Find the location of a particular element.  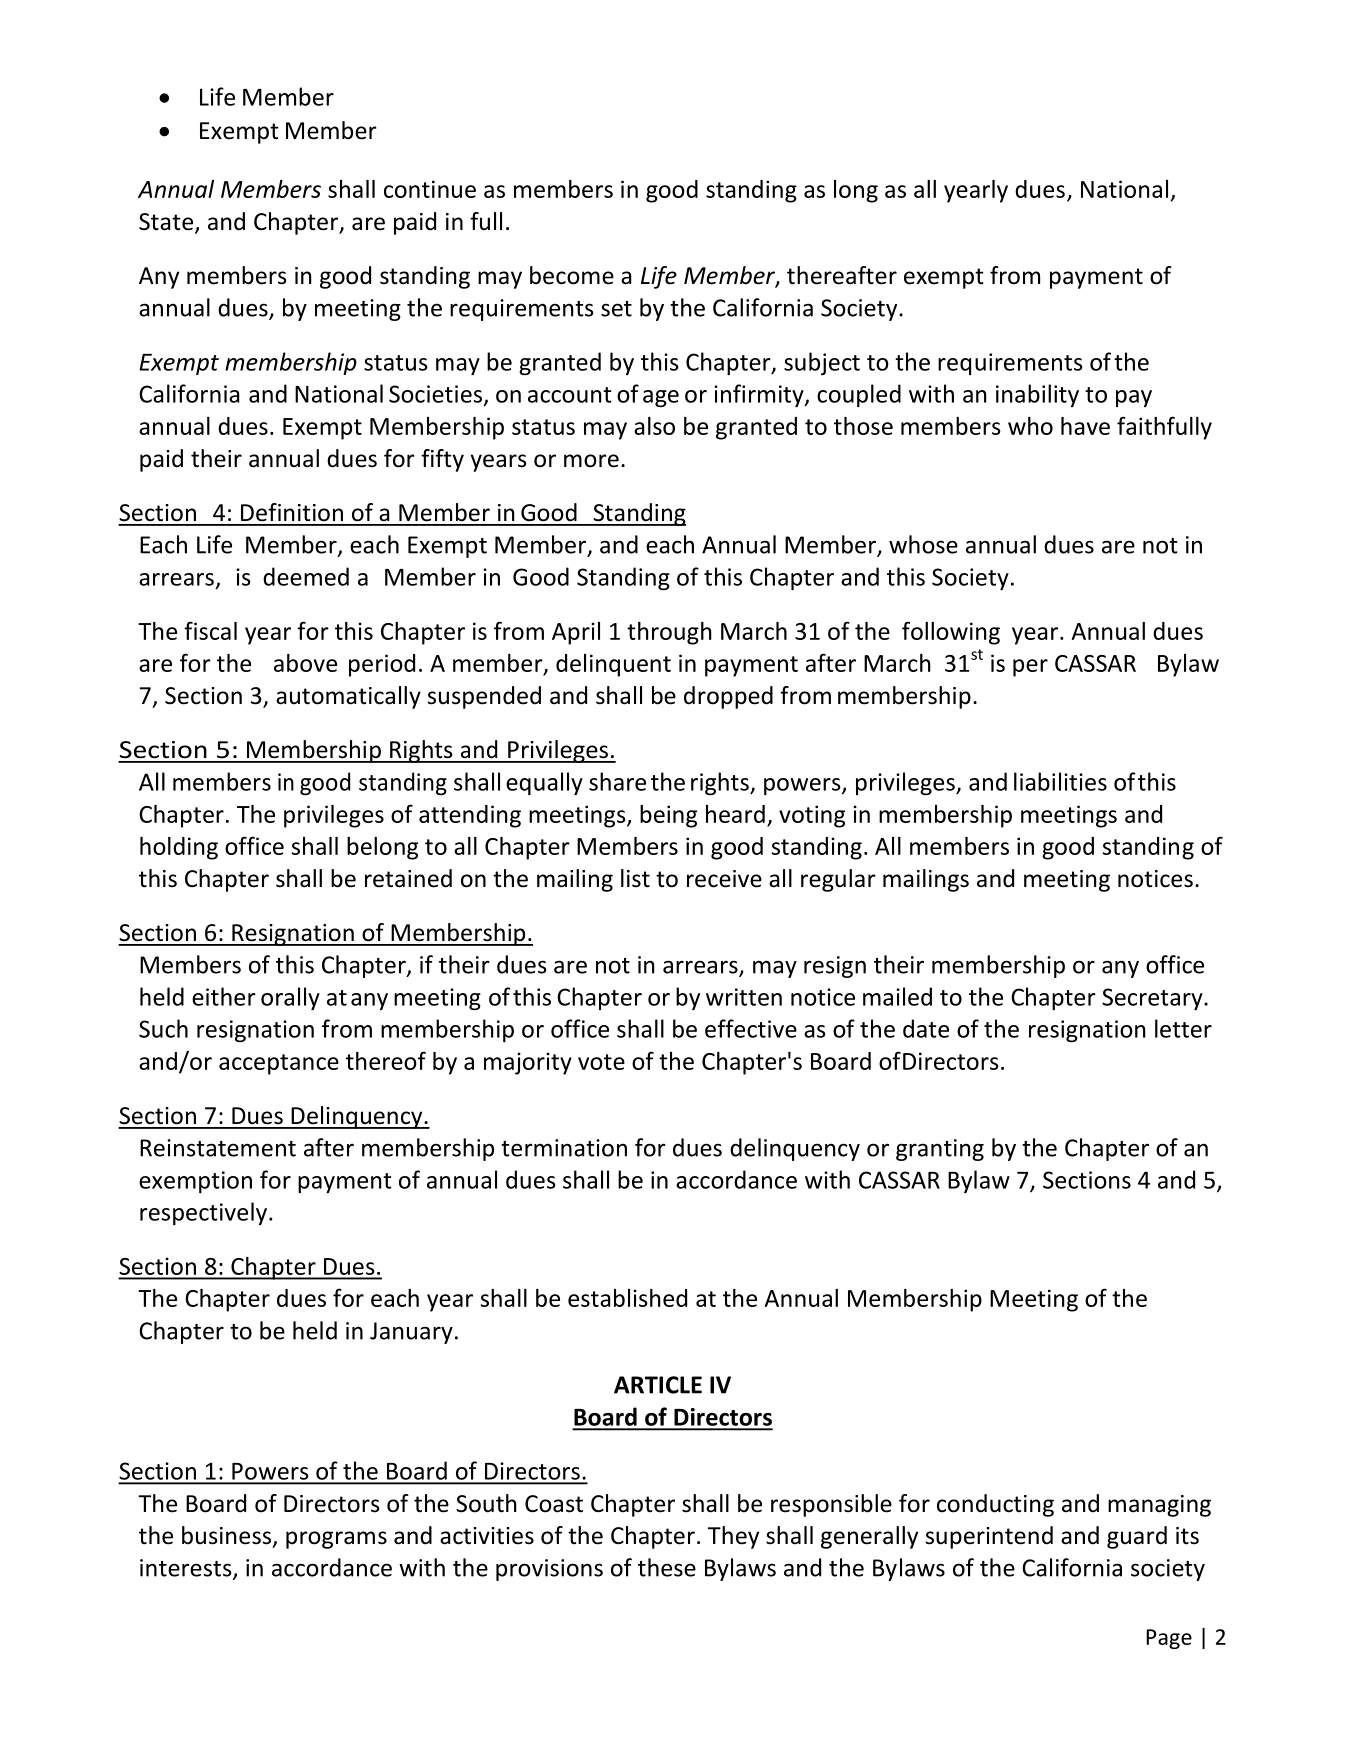

deemed is located at coordinates (306, 576).
